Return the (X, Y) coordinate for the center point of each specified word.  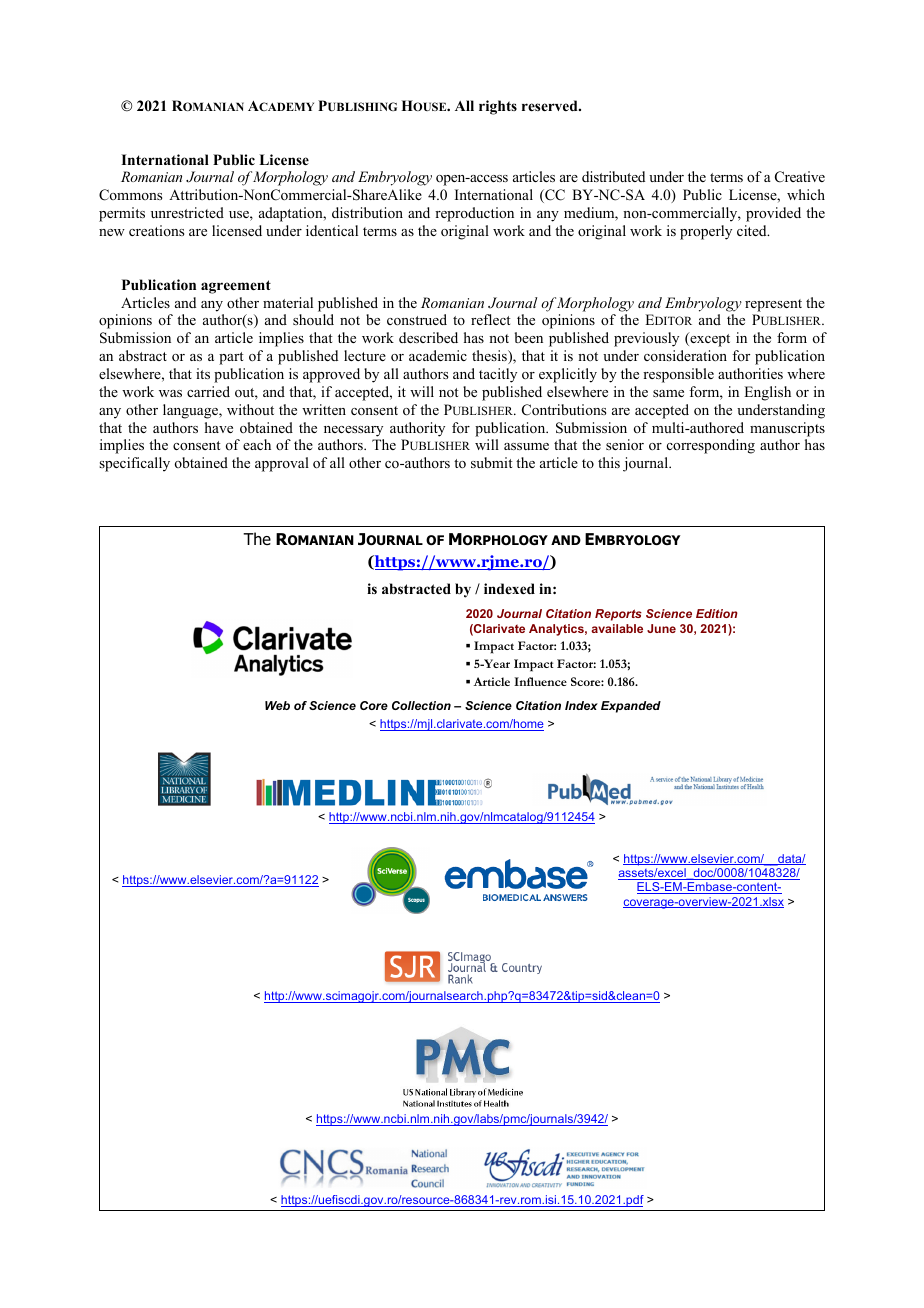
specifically (134, 464)
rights (498, 107)
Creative (800, 177)
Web (277, 705)
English (767, 393)
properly (706, 232)
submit (492, 462)
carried (208, 391)
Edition (717, 613)
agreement (236, 287)
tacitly (498, 375)
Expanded (631, 707)
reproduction (474, 214)
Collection (421, 705)
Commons (130, 195)
